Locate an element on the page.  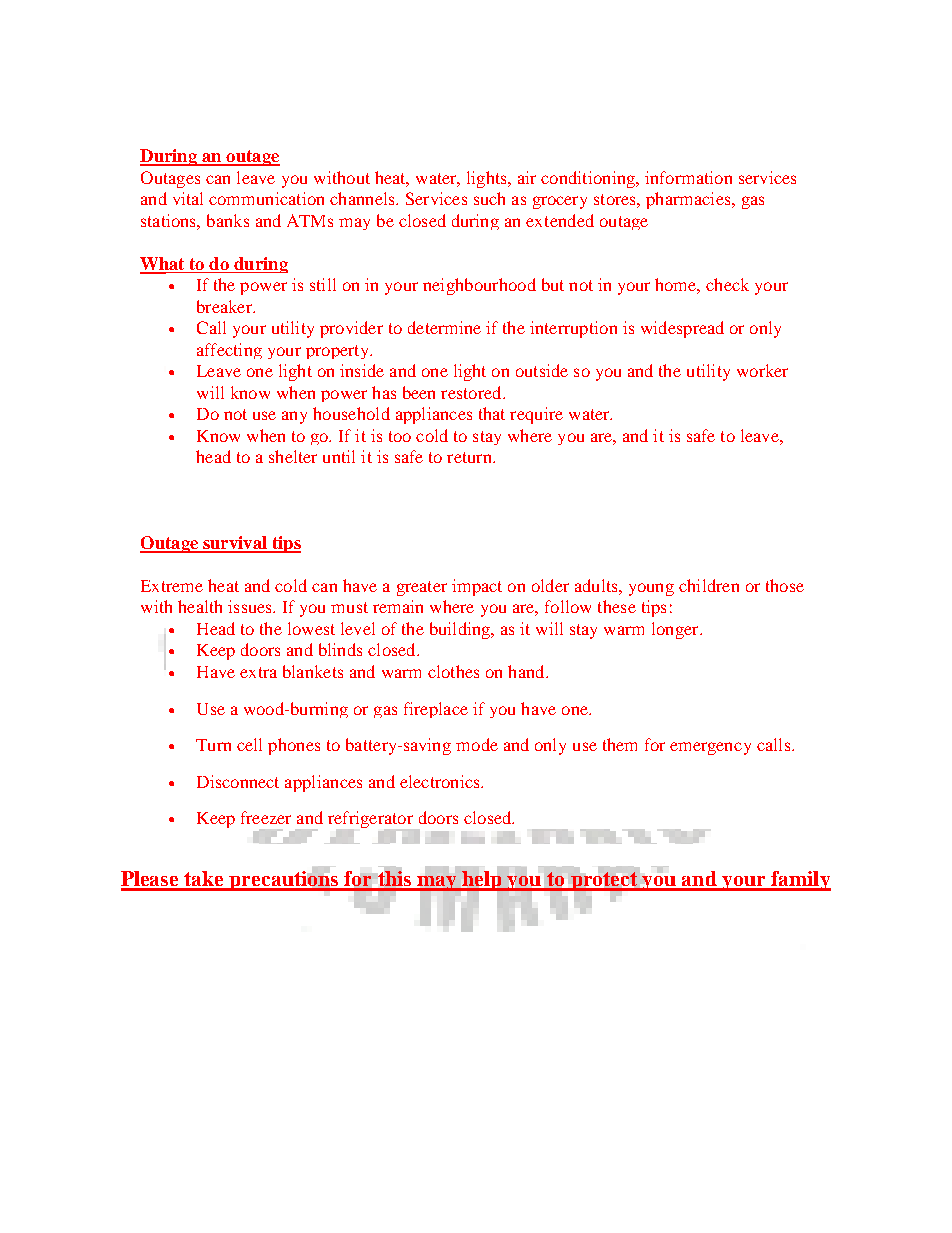
children is located at coordinates (709, 585).
